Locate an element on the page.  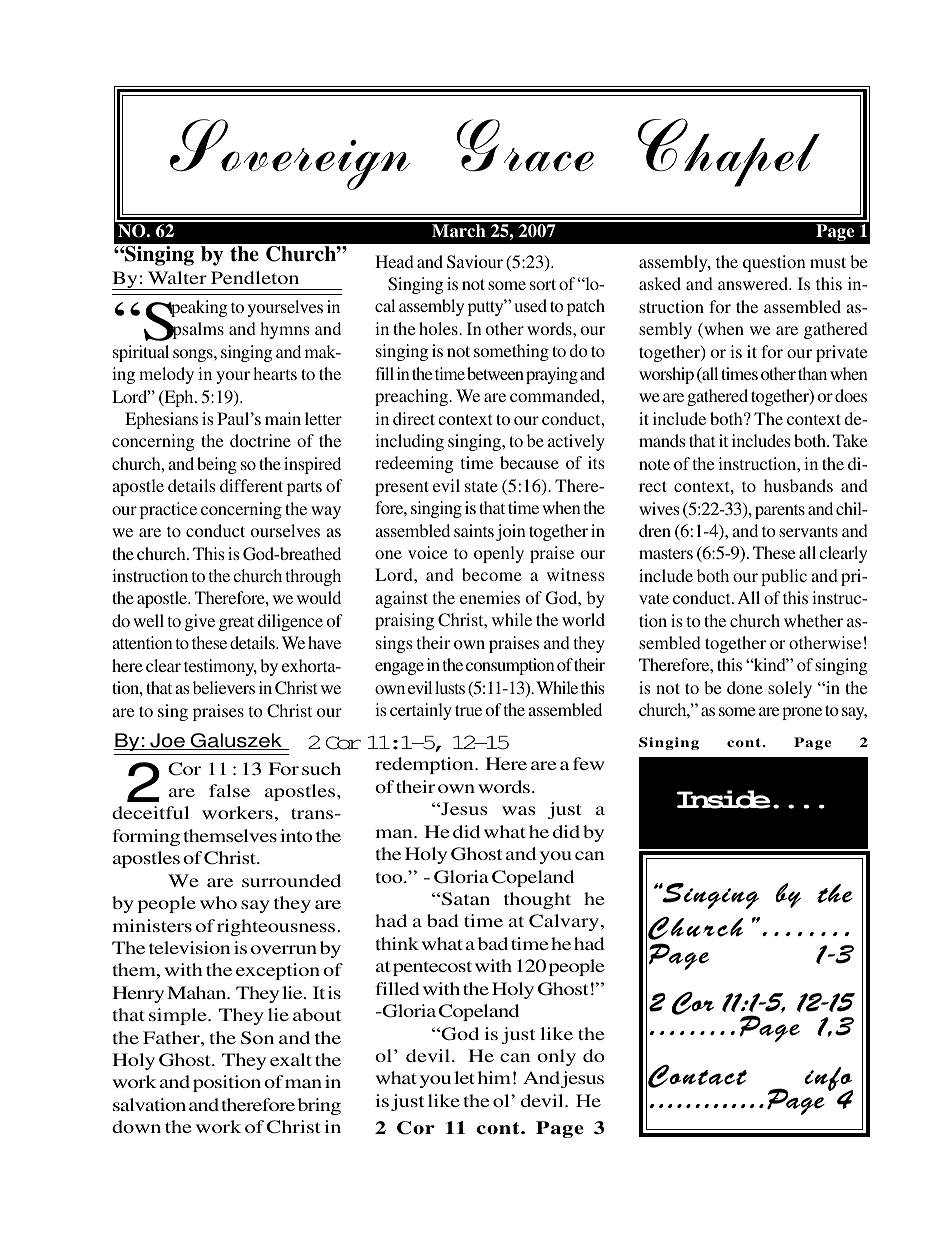
lusts is located at coordinates (450, 687).
